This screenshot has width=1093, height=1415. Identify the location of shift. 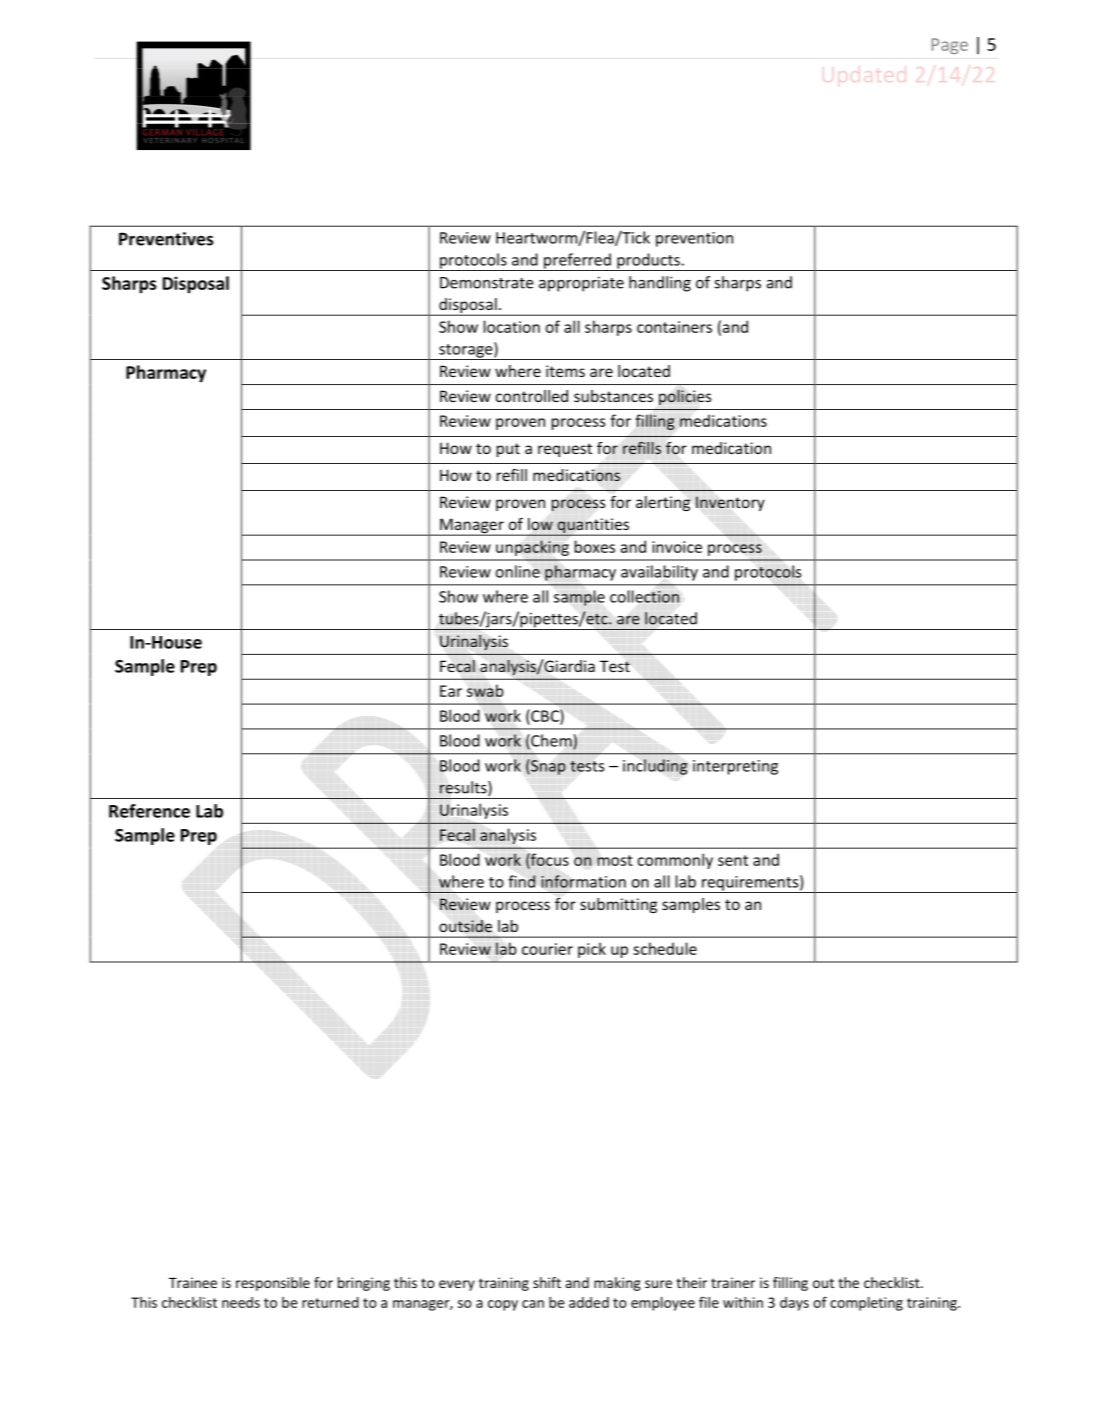
(547, 1282).
